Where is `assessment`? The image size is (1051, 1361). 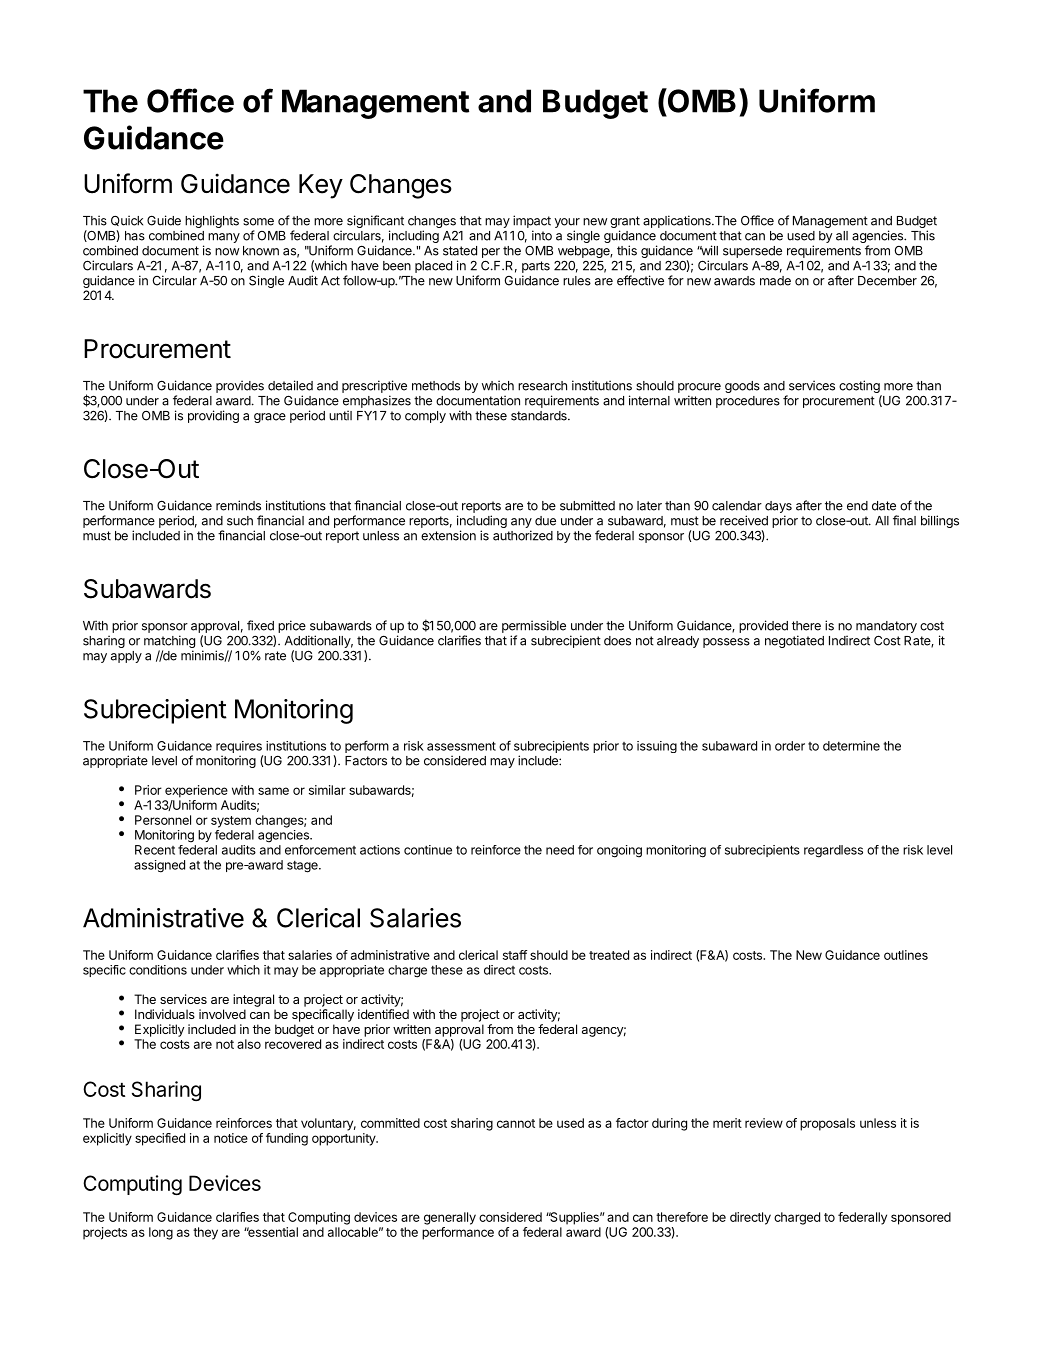 assessment is located at coordinates (461, 746).
